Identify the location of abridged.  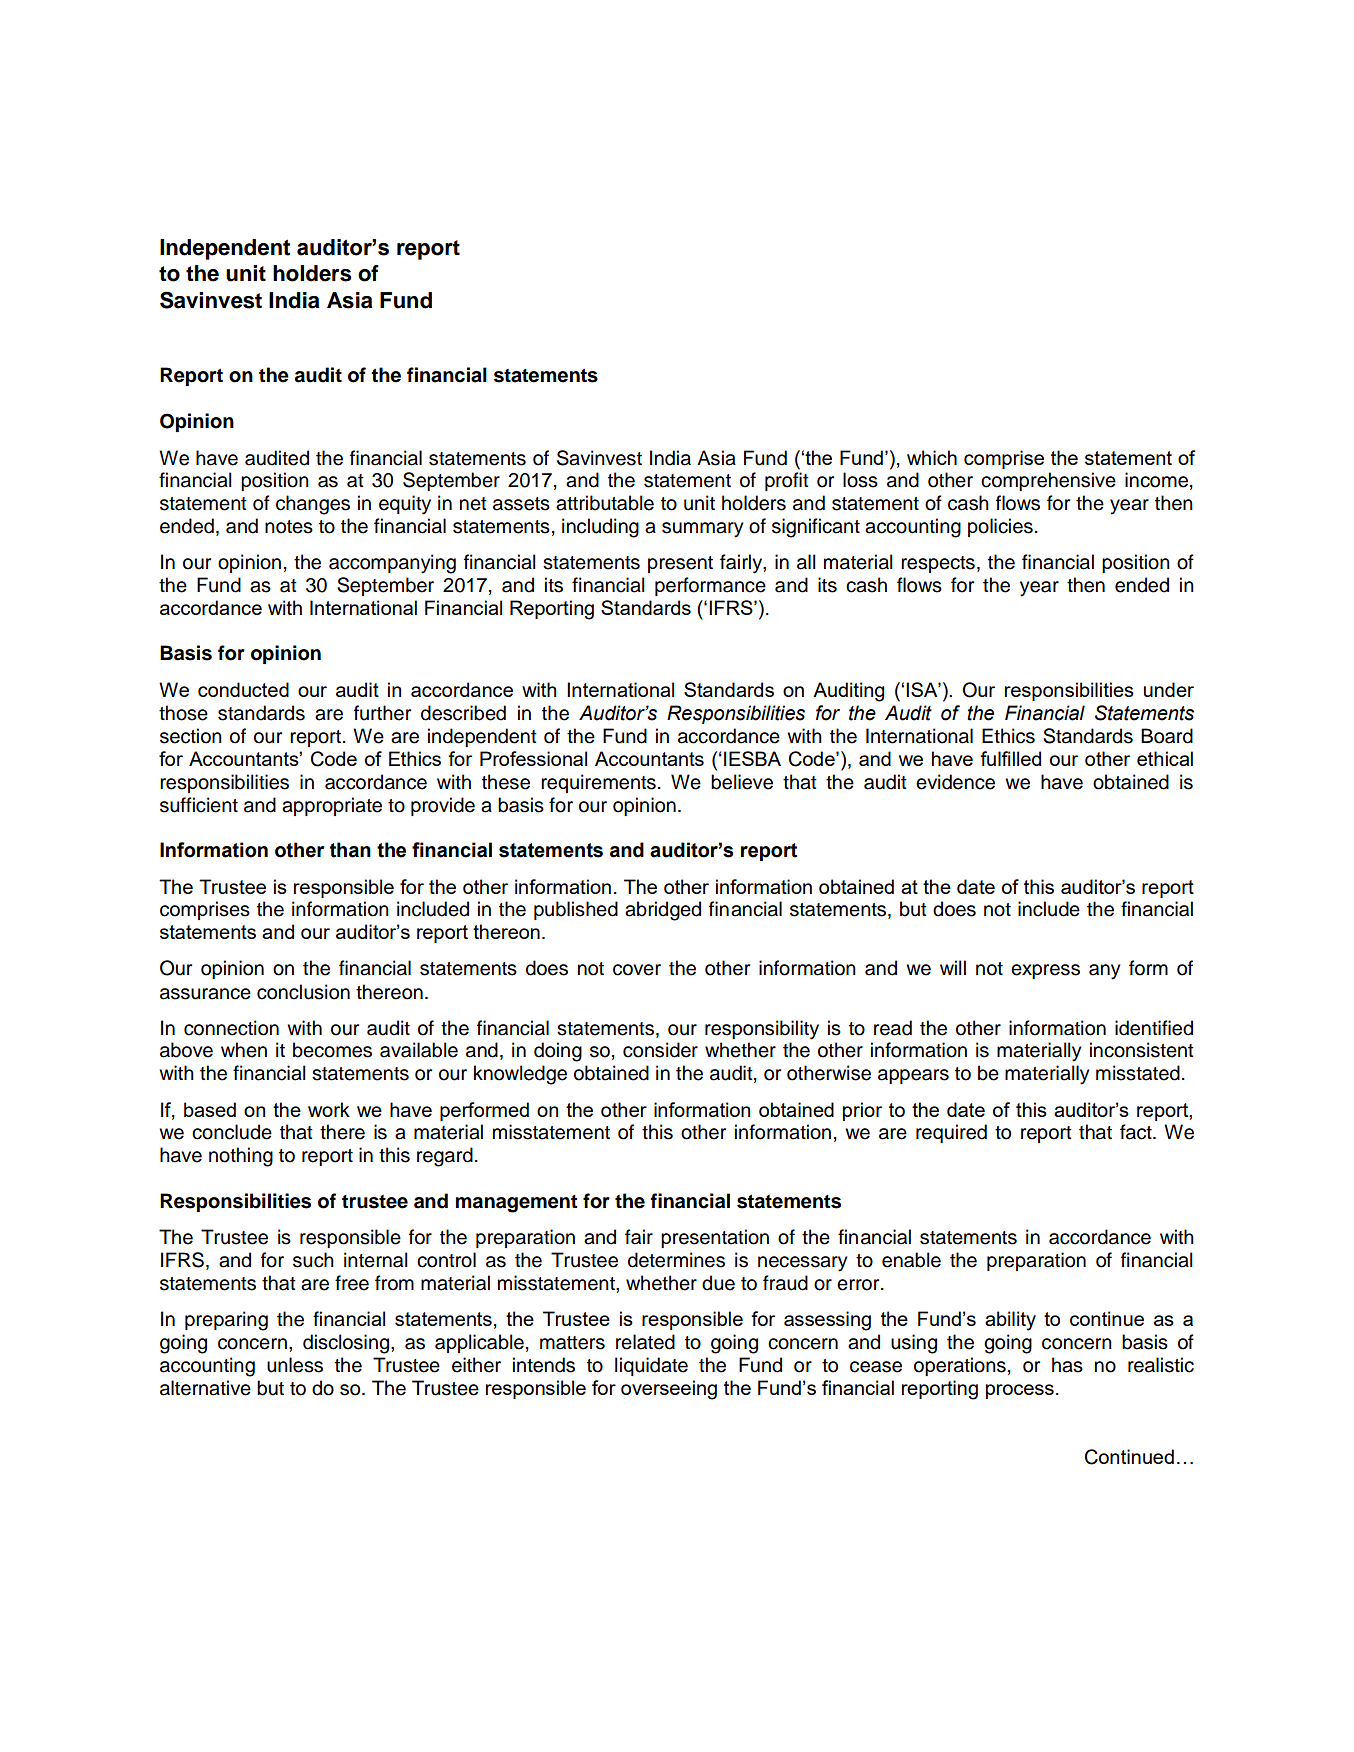
(663, 911).
